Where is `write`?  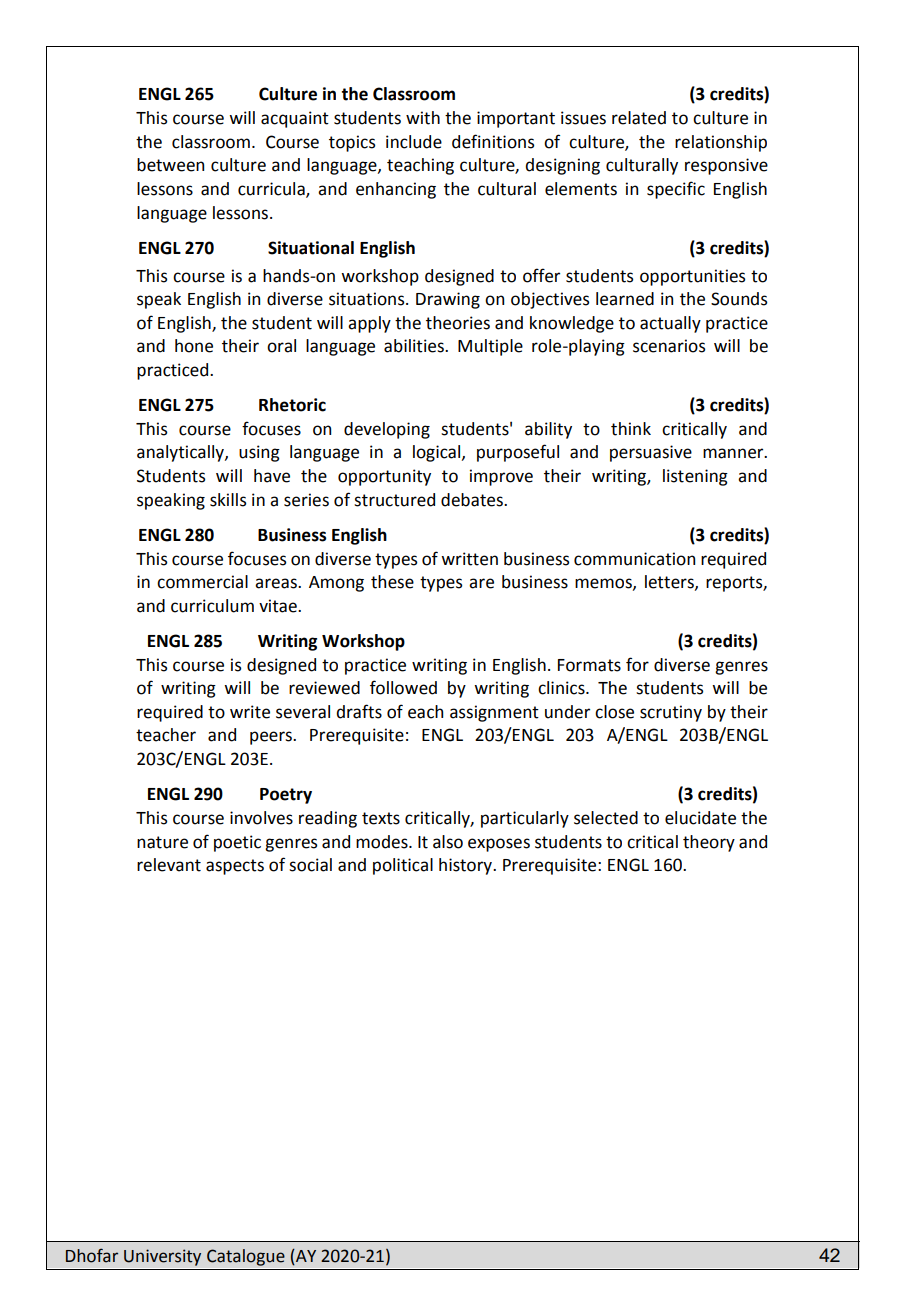 write is located at coordinates (250, 712).
